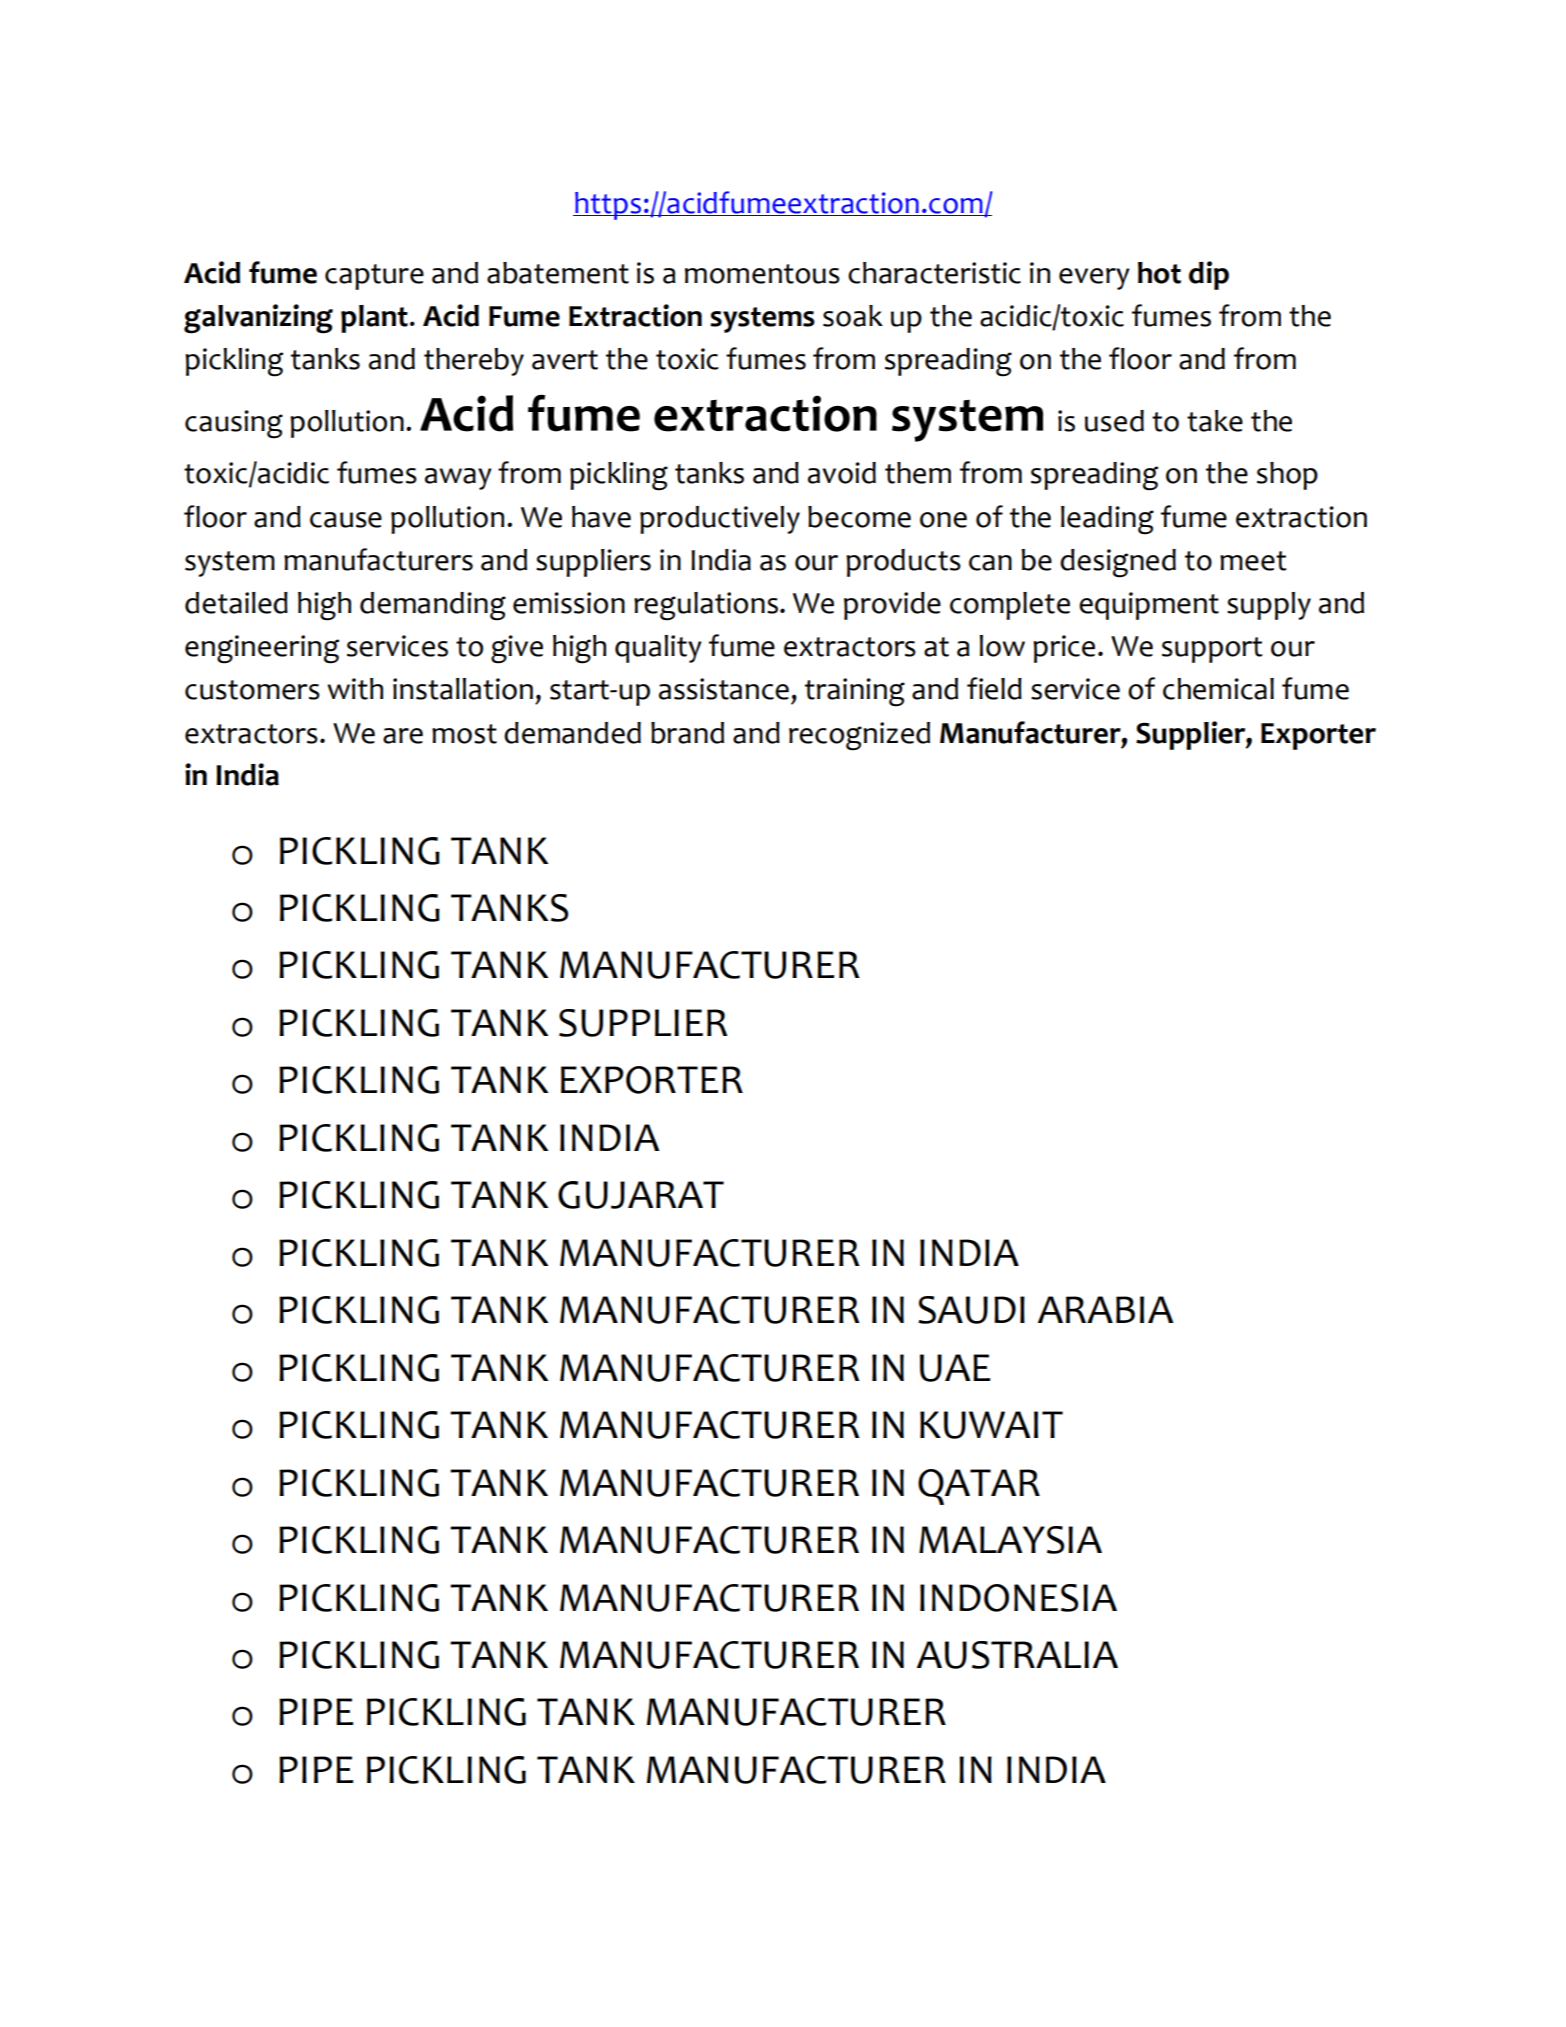 This page has width=1566, height=2027. What do you see at coordinates (1218, 689) in the page?
I see `chemical` at bounding box center [1218, 689].
